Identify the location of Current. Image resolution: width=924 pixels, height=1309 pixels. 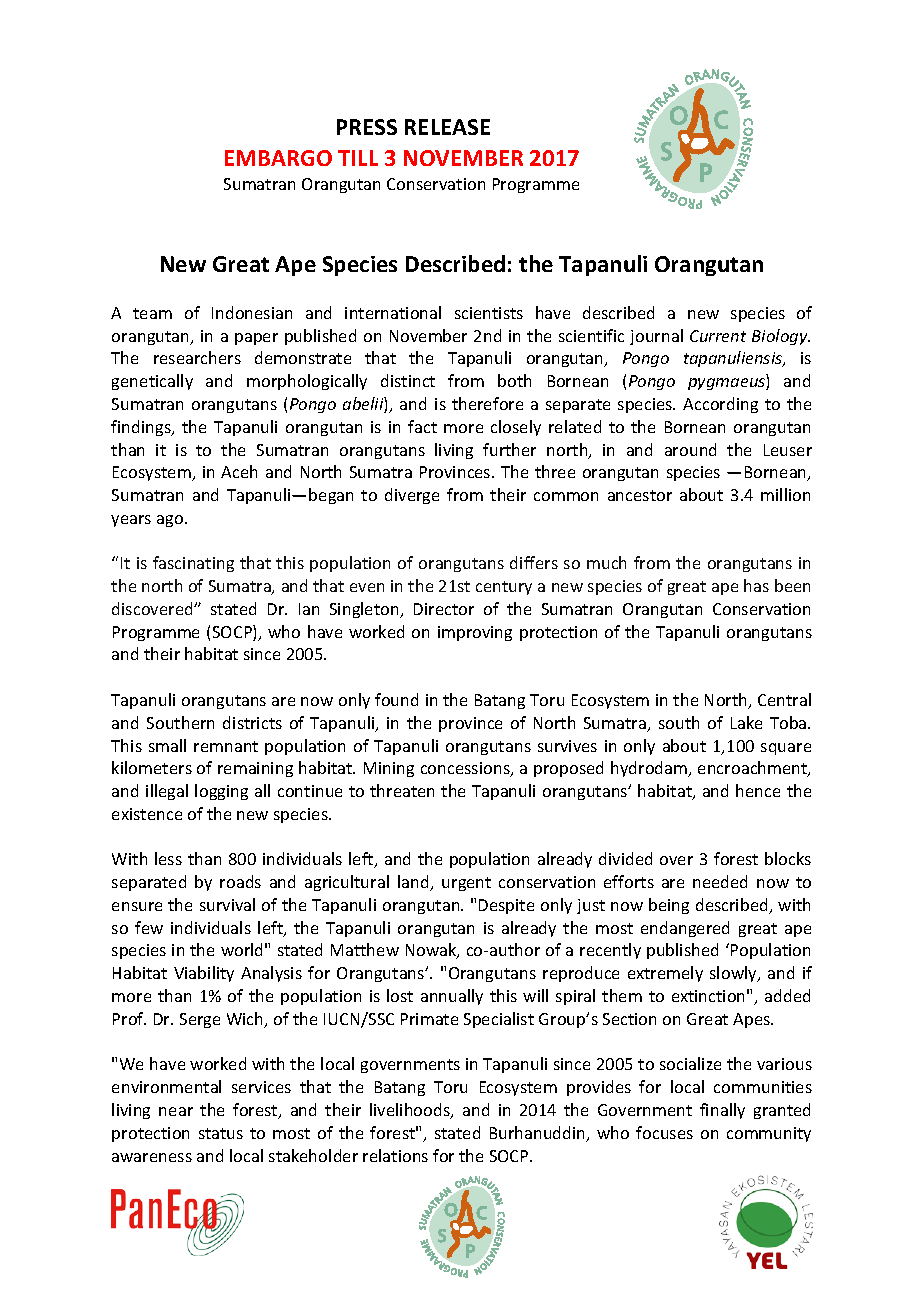
(718, 336).
